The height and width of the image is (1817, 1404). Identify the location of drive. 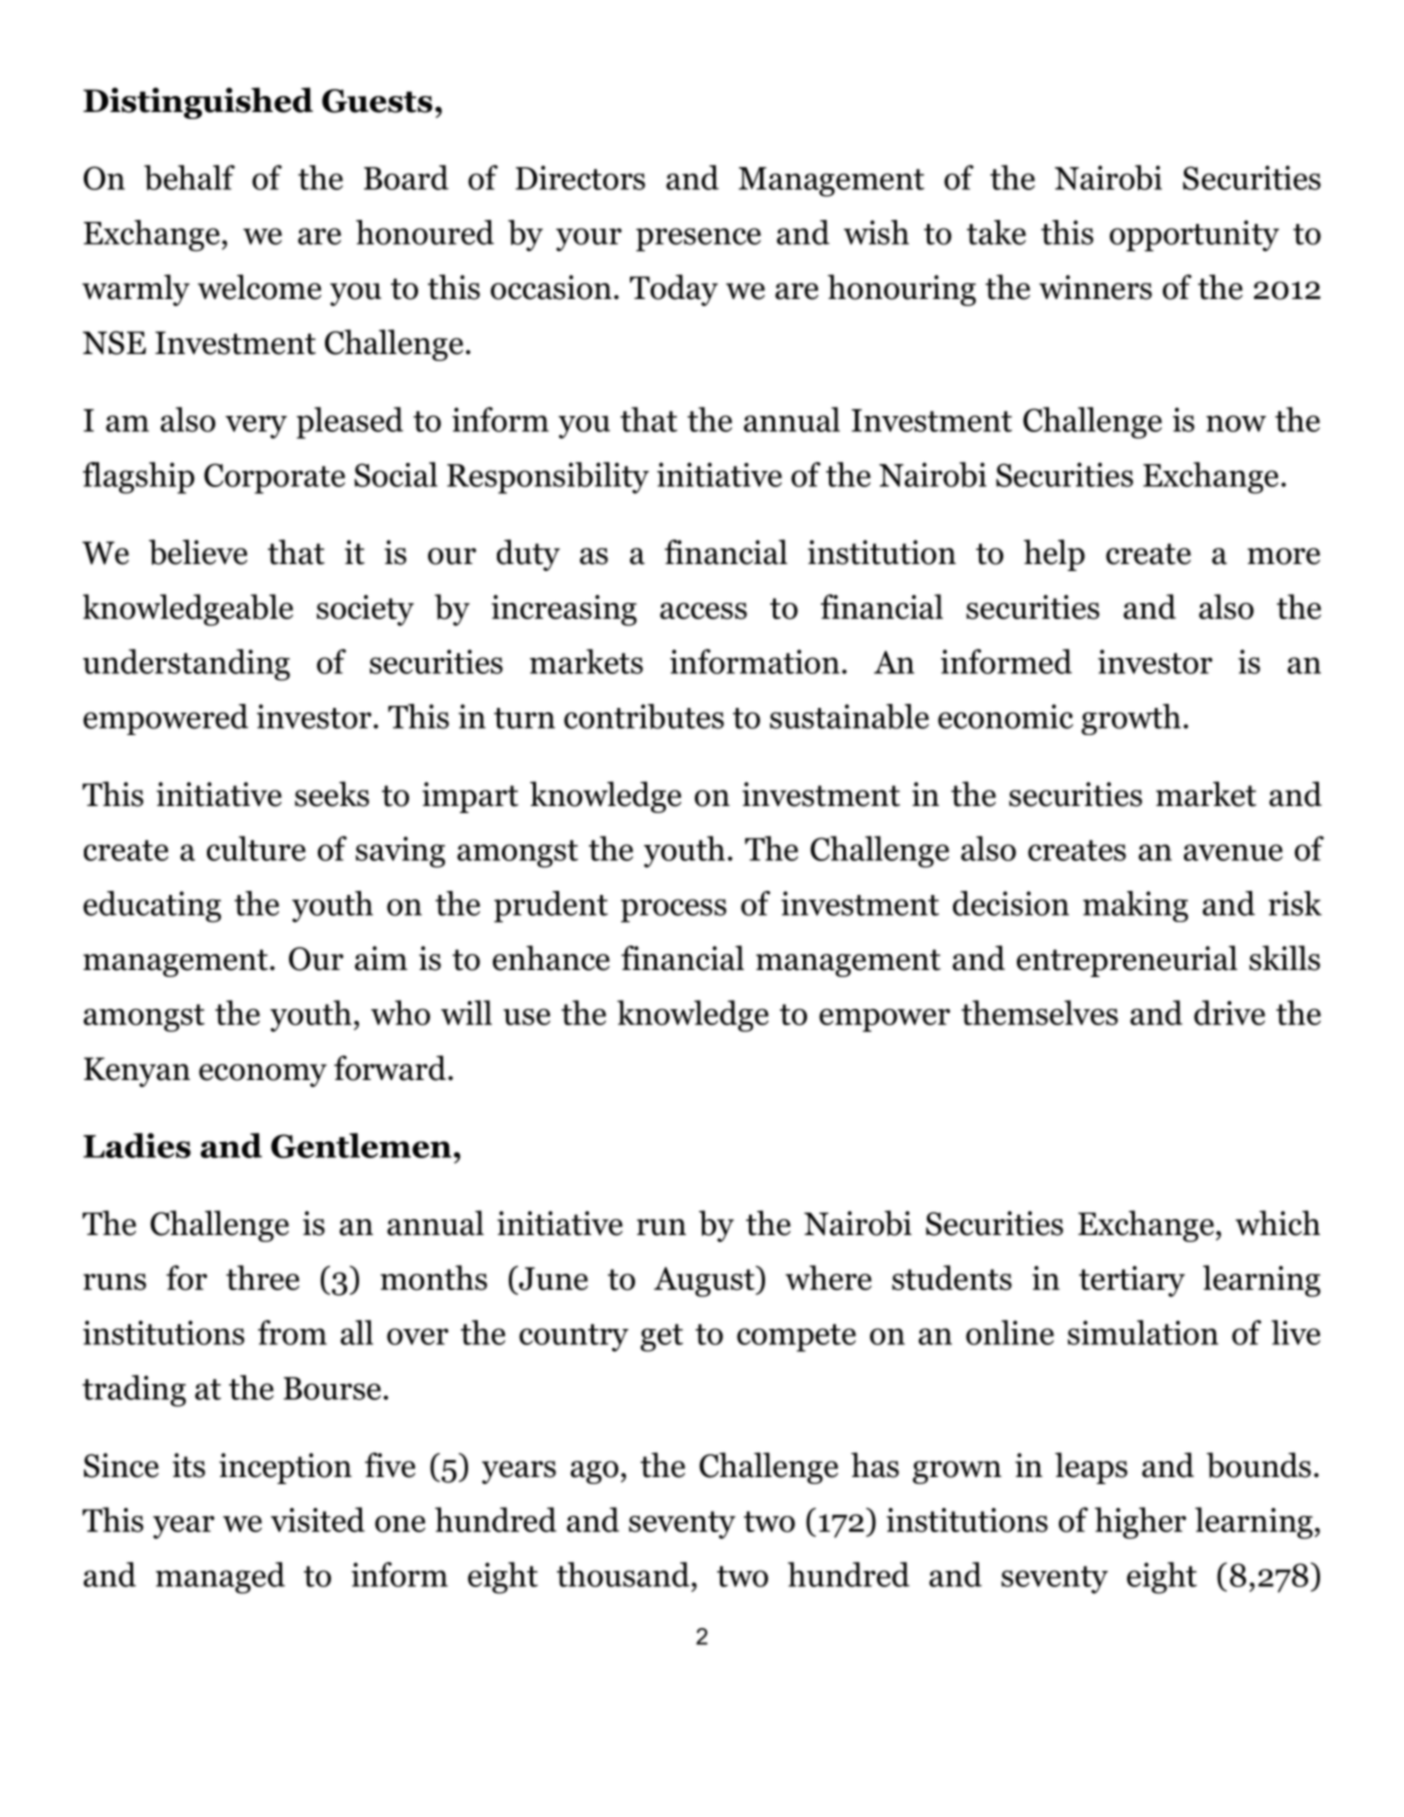
(1229, 1012).
